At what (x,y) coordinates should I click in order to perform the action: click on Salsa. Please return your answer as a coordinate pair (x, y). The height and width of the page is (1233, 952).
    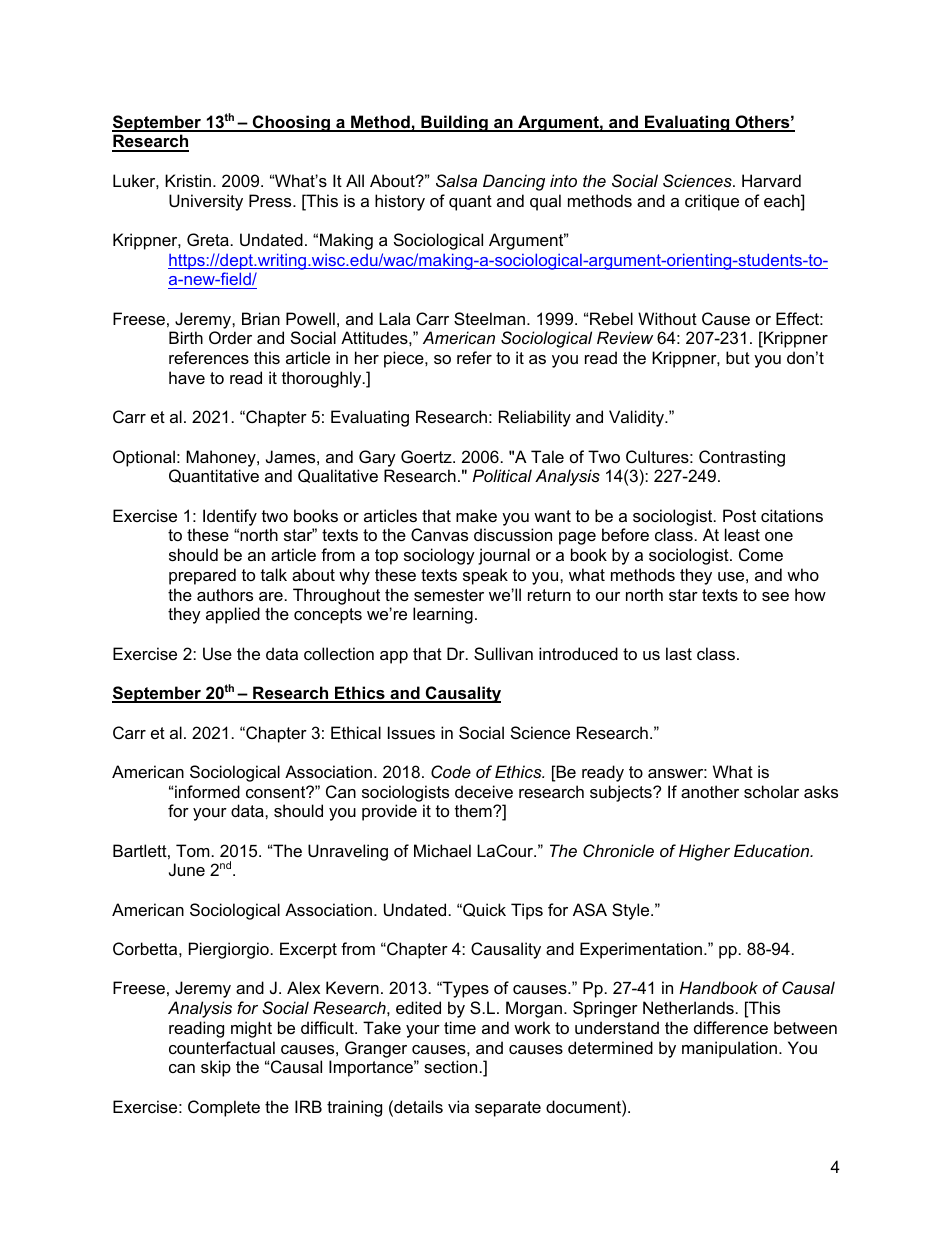
    Looking at the image, I should click on (456, 180).
